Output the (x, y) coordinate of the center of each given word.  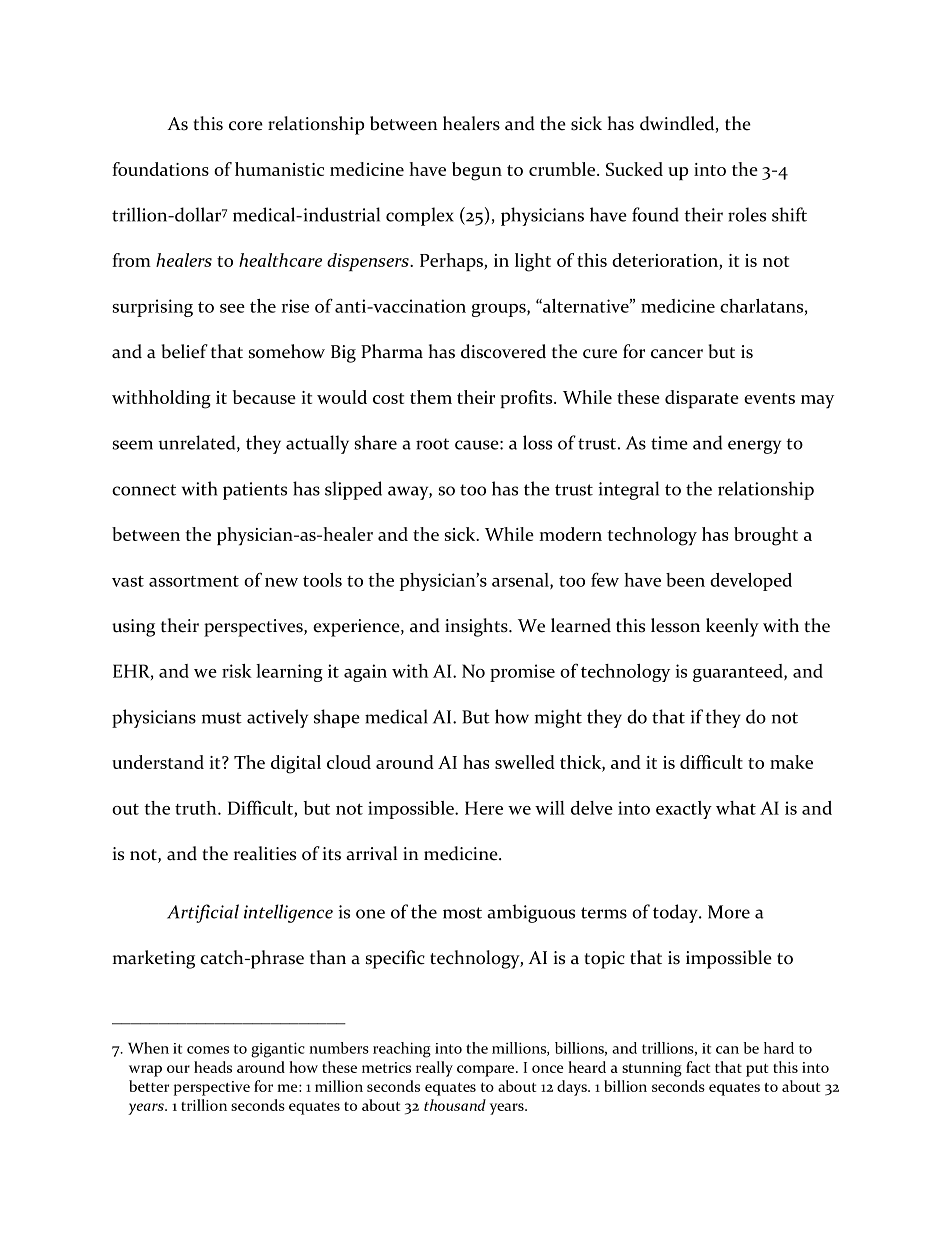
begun (477, 171)
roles (747, 214)
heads (213, 1067)
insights (477, 627)
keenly (732, 627)
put (757, 1070)
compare (487, 1071)
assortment (194, 581)
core (246, 126)
